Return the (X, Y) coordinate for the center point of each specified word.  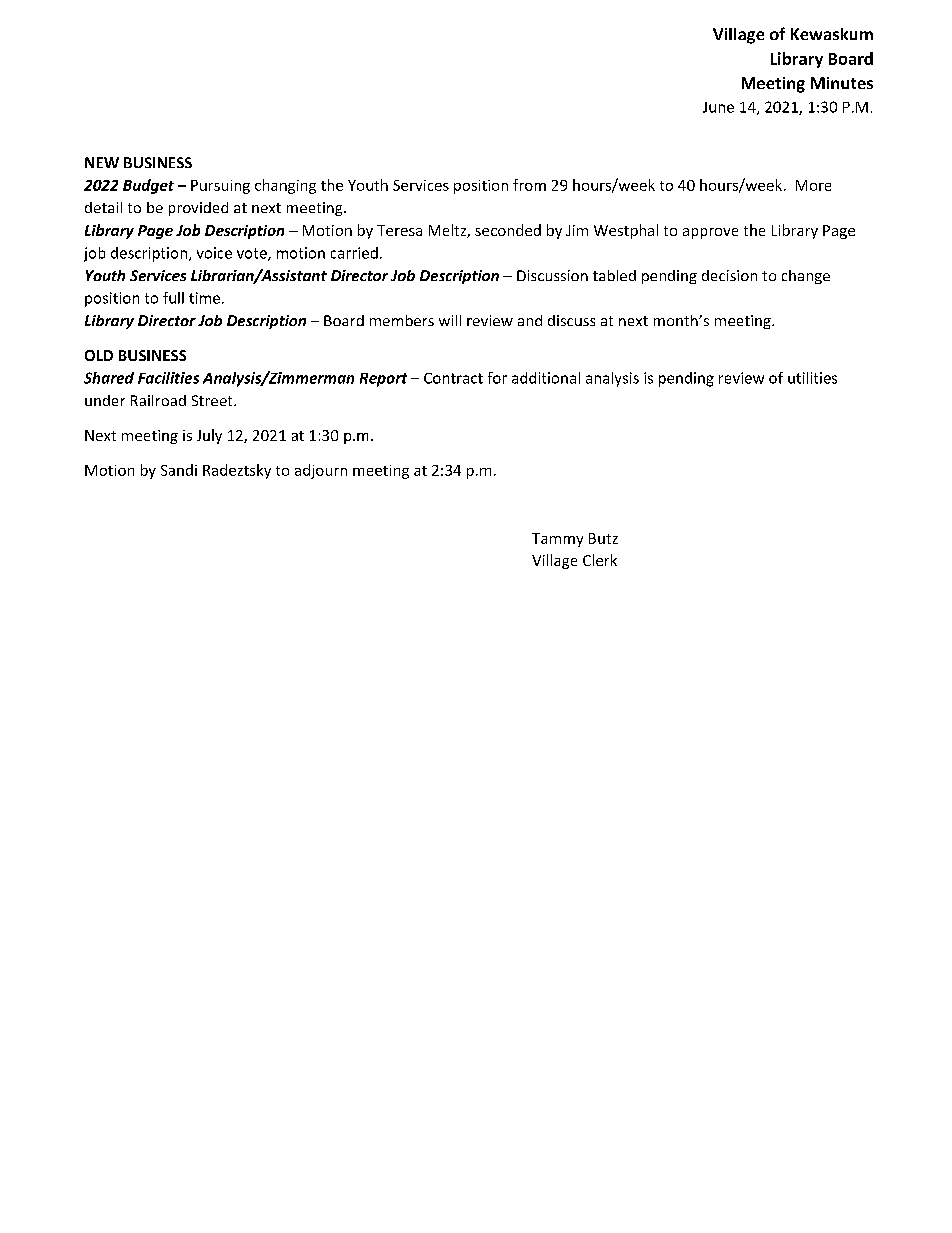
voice (214, 253)
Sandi (179, 470)
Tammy (557, 540)
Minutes (842, 83)
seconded (508, 230)
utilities (812, 378)
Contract (453, 378)
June (718, 107)
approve (710, 233)
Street (213, 400)
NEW (102, 162)
